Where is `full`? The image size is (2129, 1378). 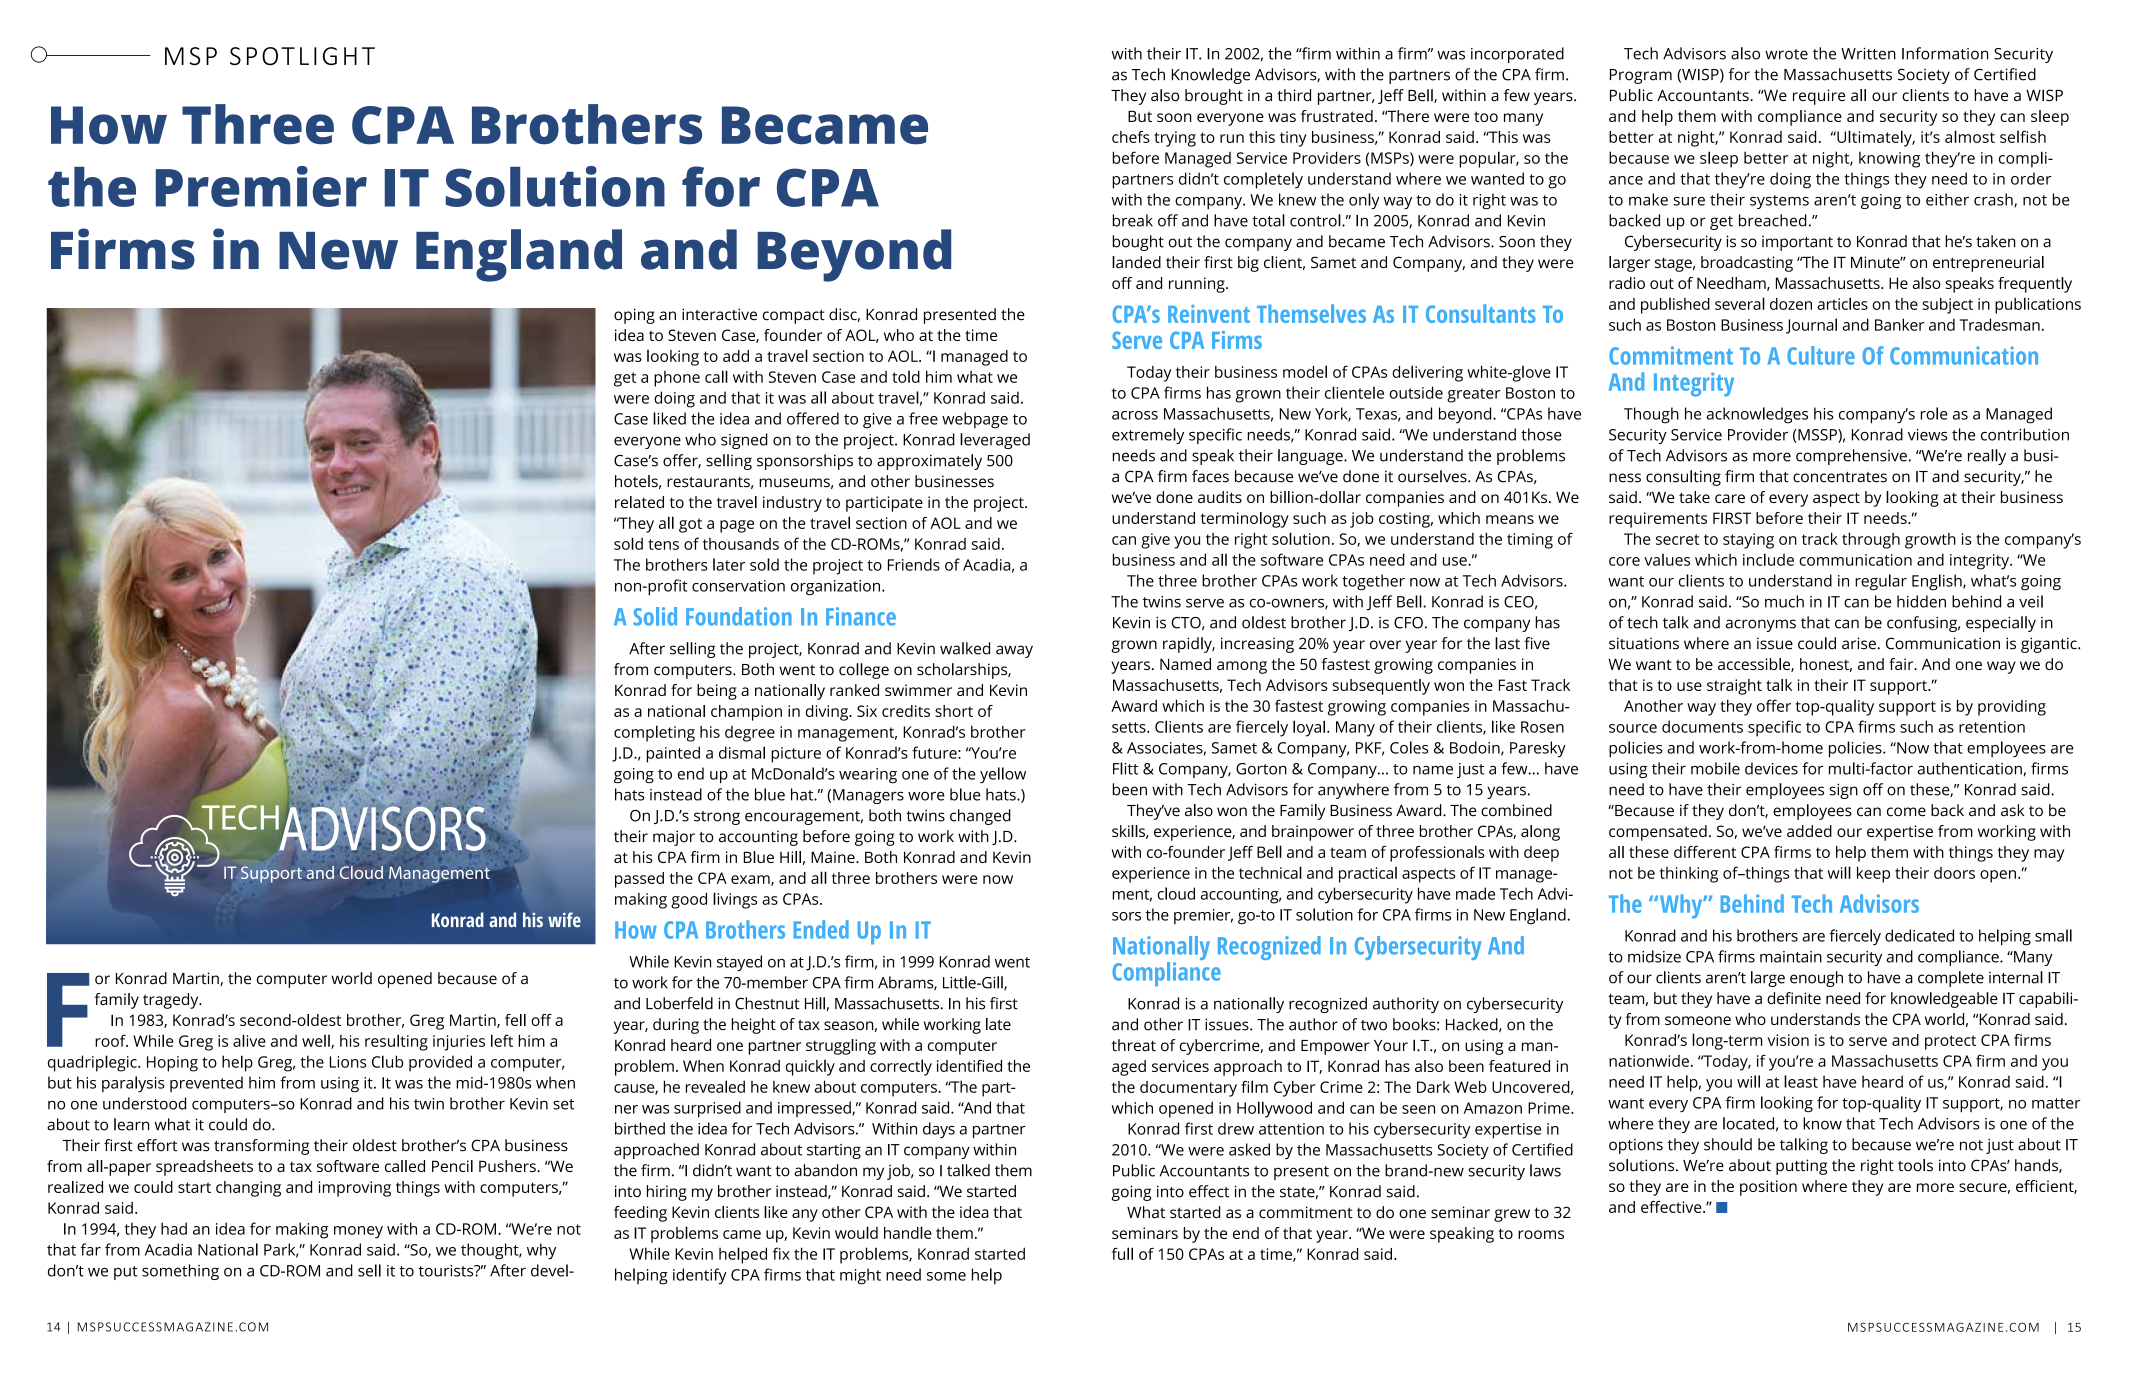
full is located at coordinates (1122, 1253).
